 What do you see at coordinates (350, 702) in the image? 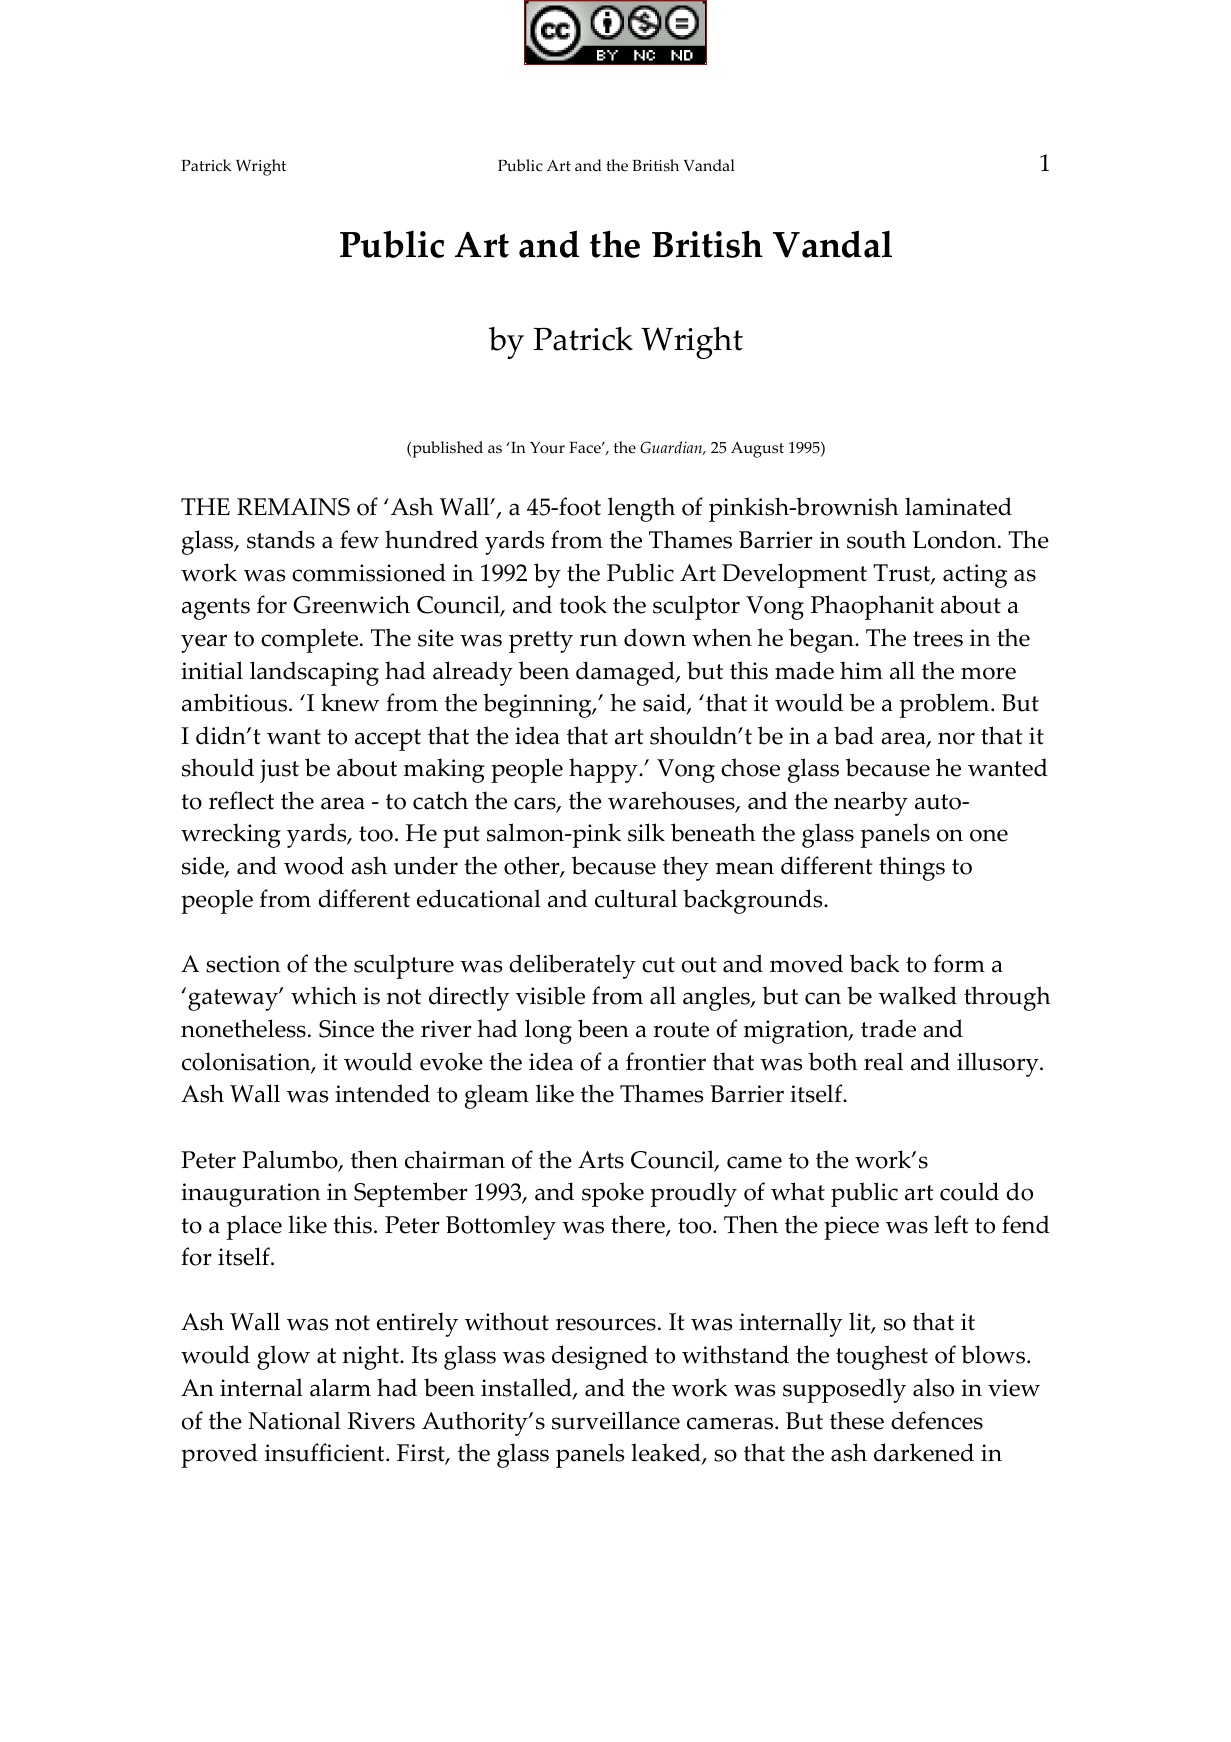
I see `knew` at bounding box center [350, 702].
